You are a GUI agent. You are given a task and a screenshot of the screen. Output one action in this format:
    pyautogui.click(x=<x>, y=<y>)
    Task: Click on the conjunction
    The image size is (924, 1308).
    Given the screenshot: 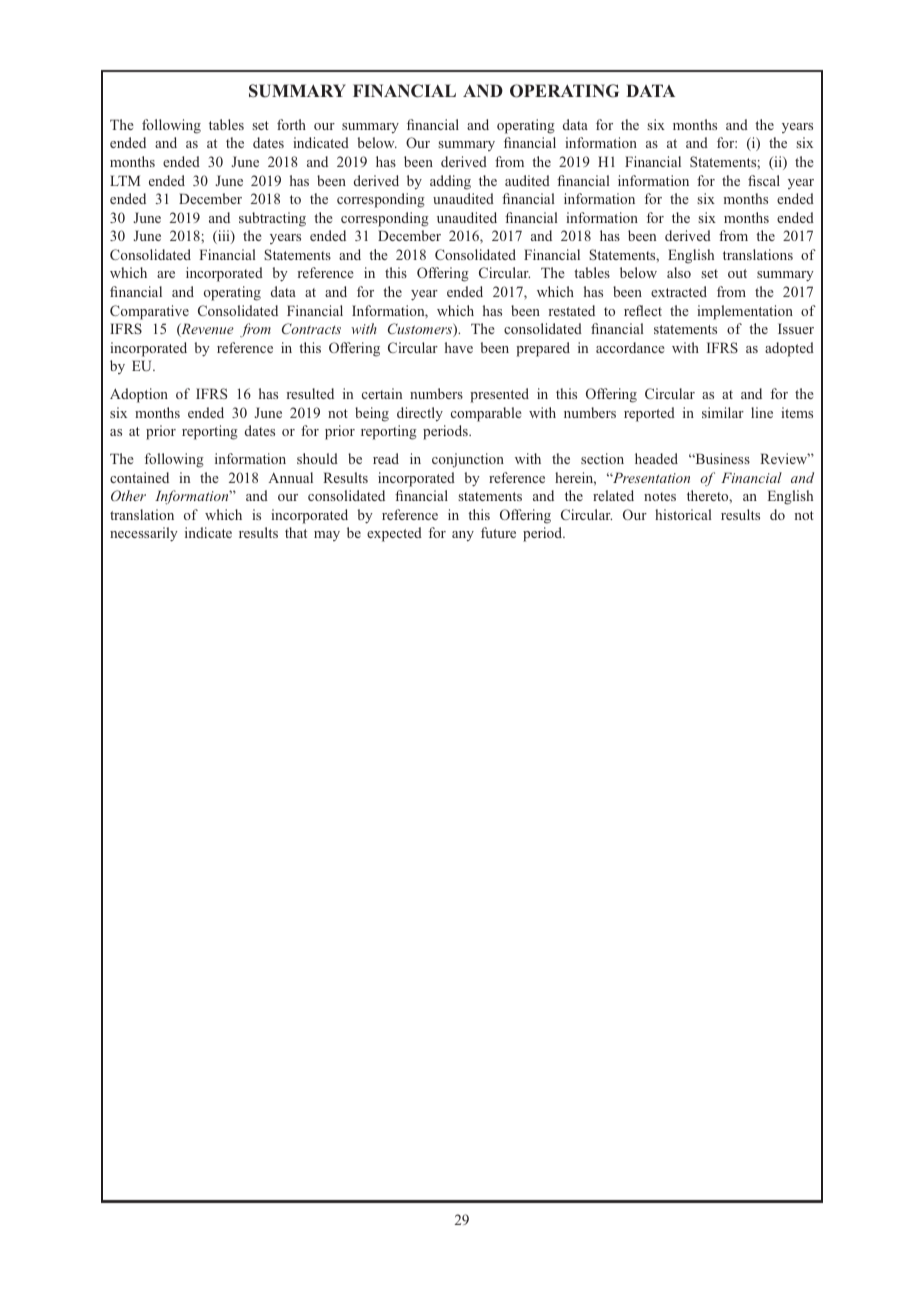 What is the action you would take?
    pyautogui.click(x=468, y=460)
